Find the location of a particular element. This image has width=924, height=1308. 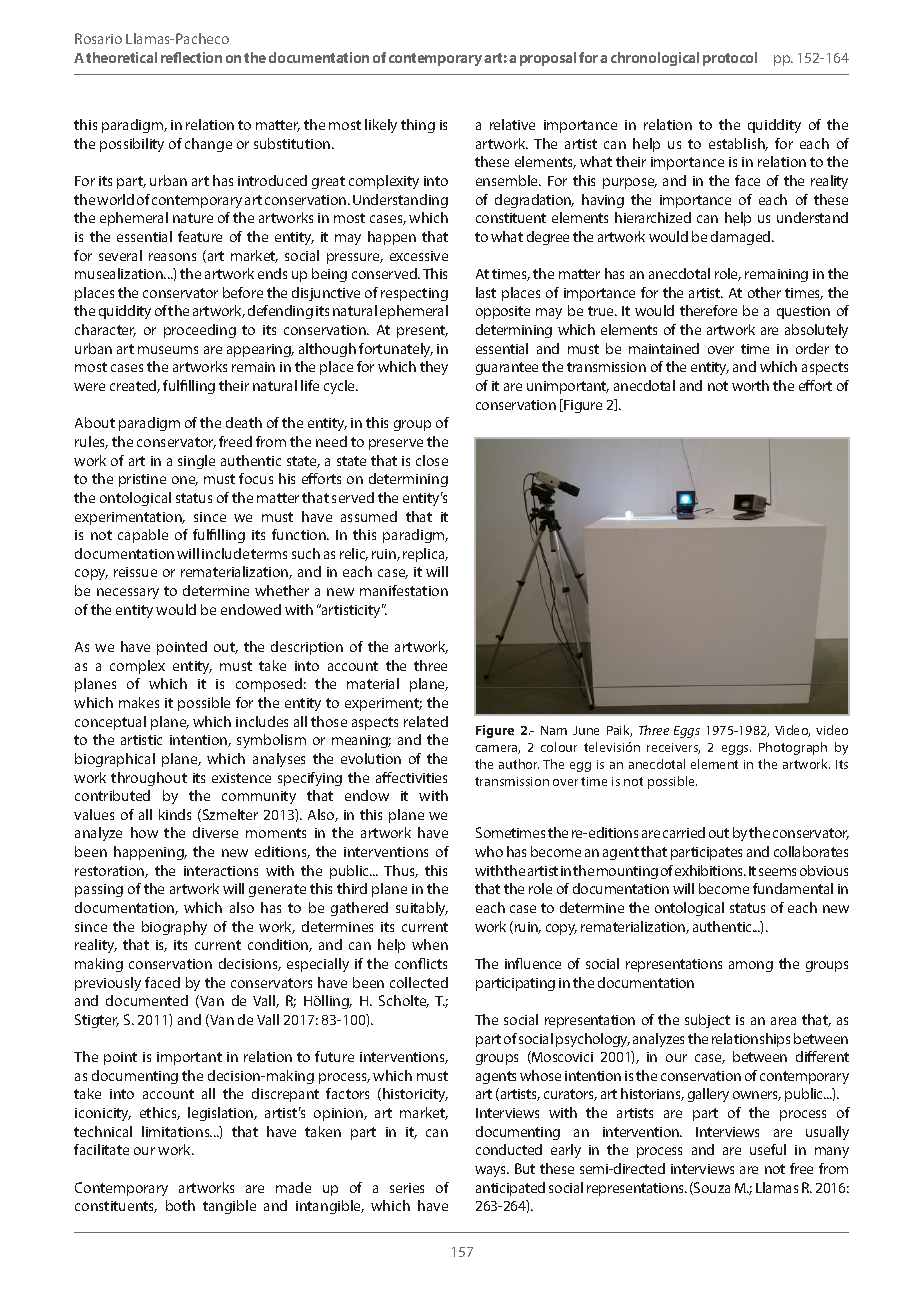

author is located at coordinates (519, 764).
